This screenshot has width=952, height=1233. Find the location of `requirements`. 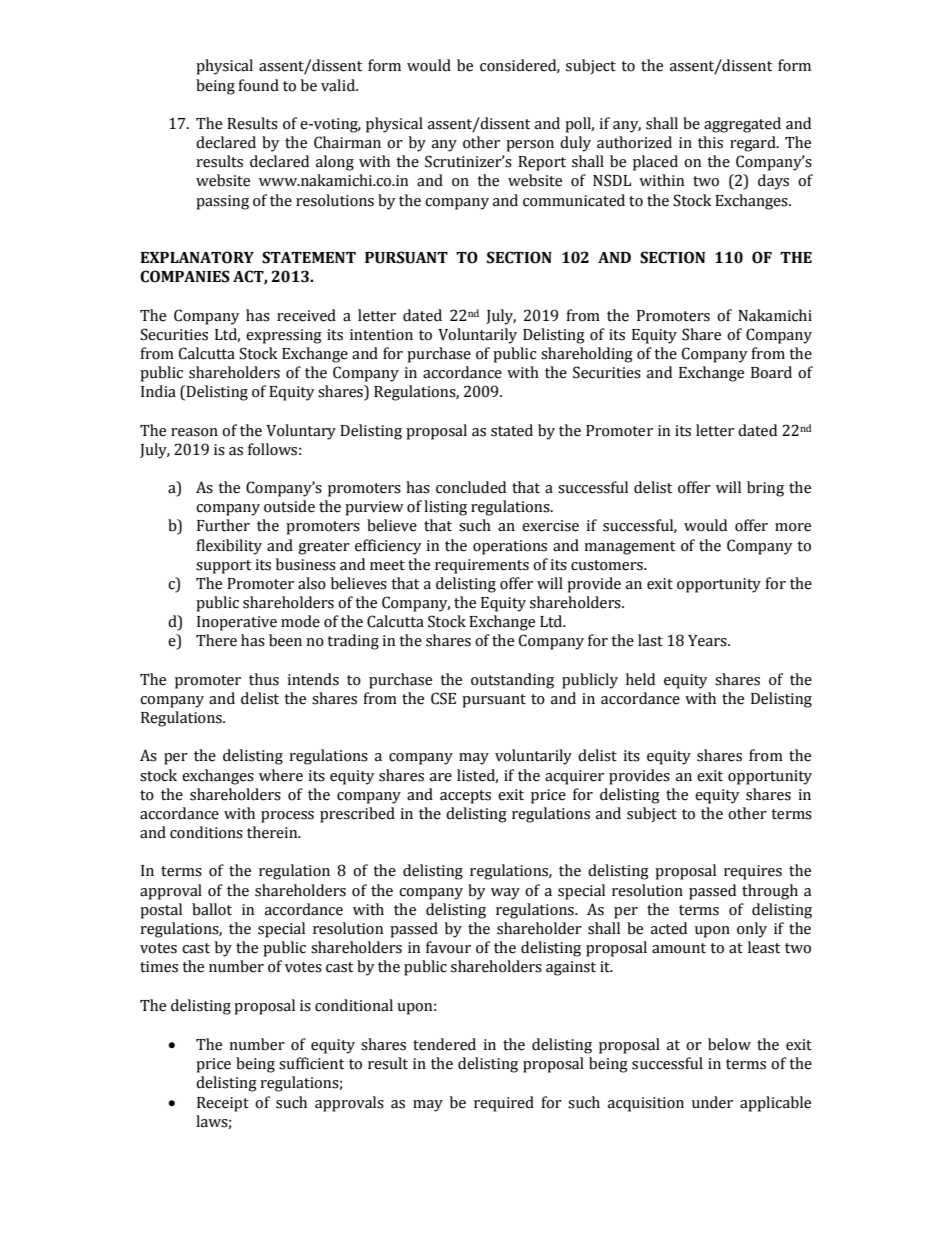

requirements is located at coordinates (482, 566).
